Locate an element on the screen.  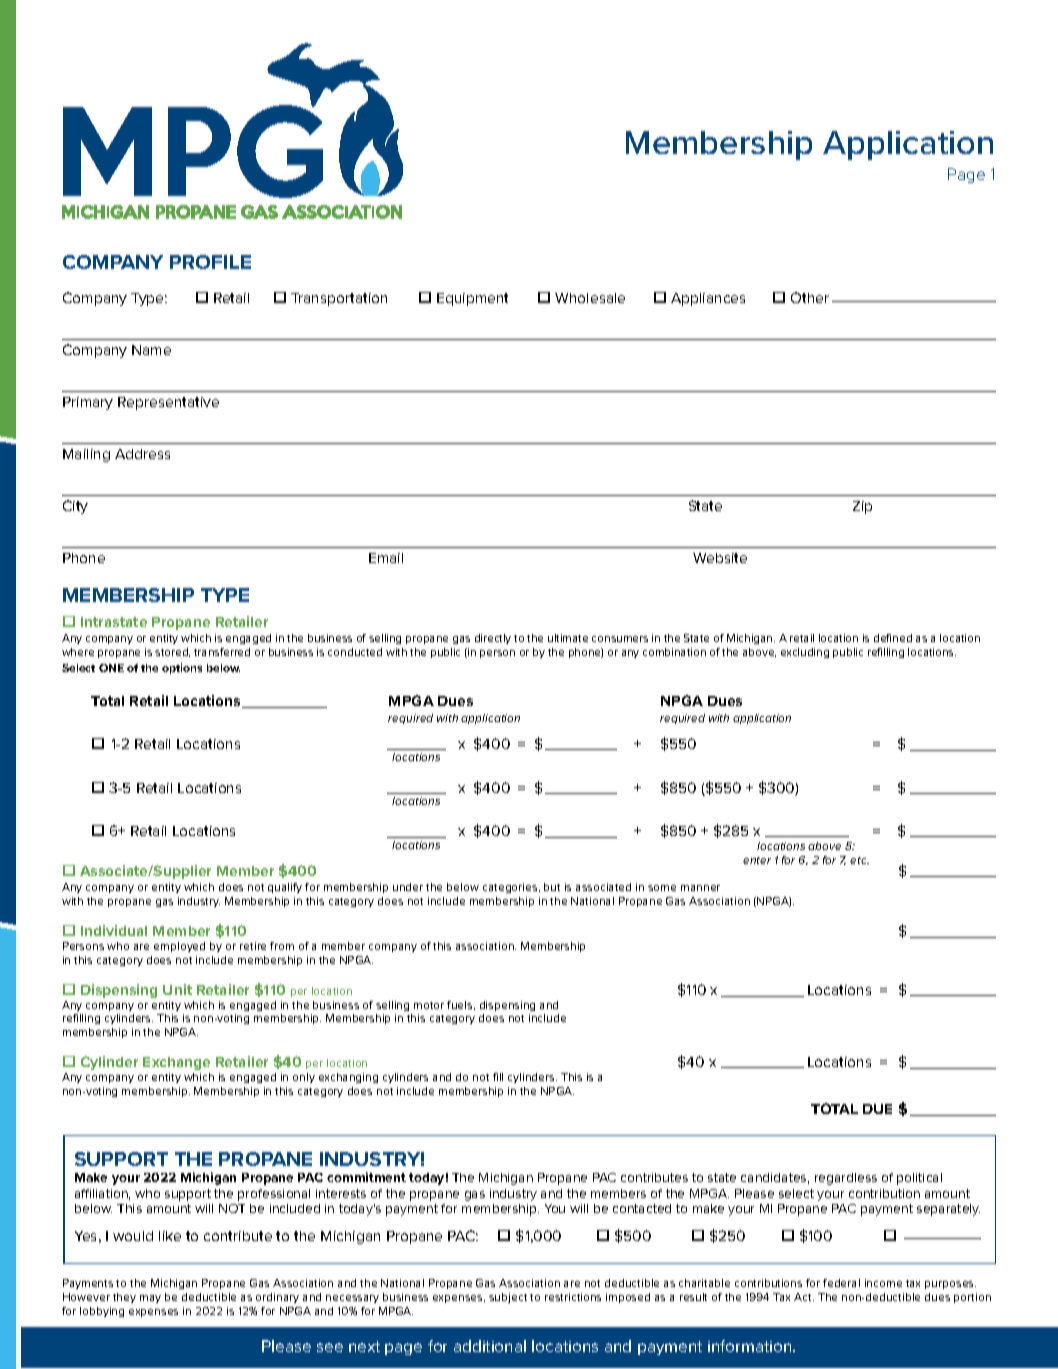
excluding is located at coordinates (805, 653).
